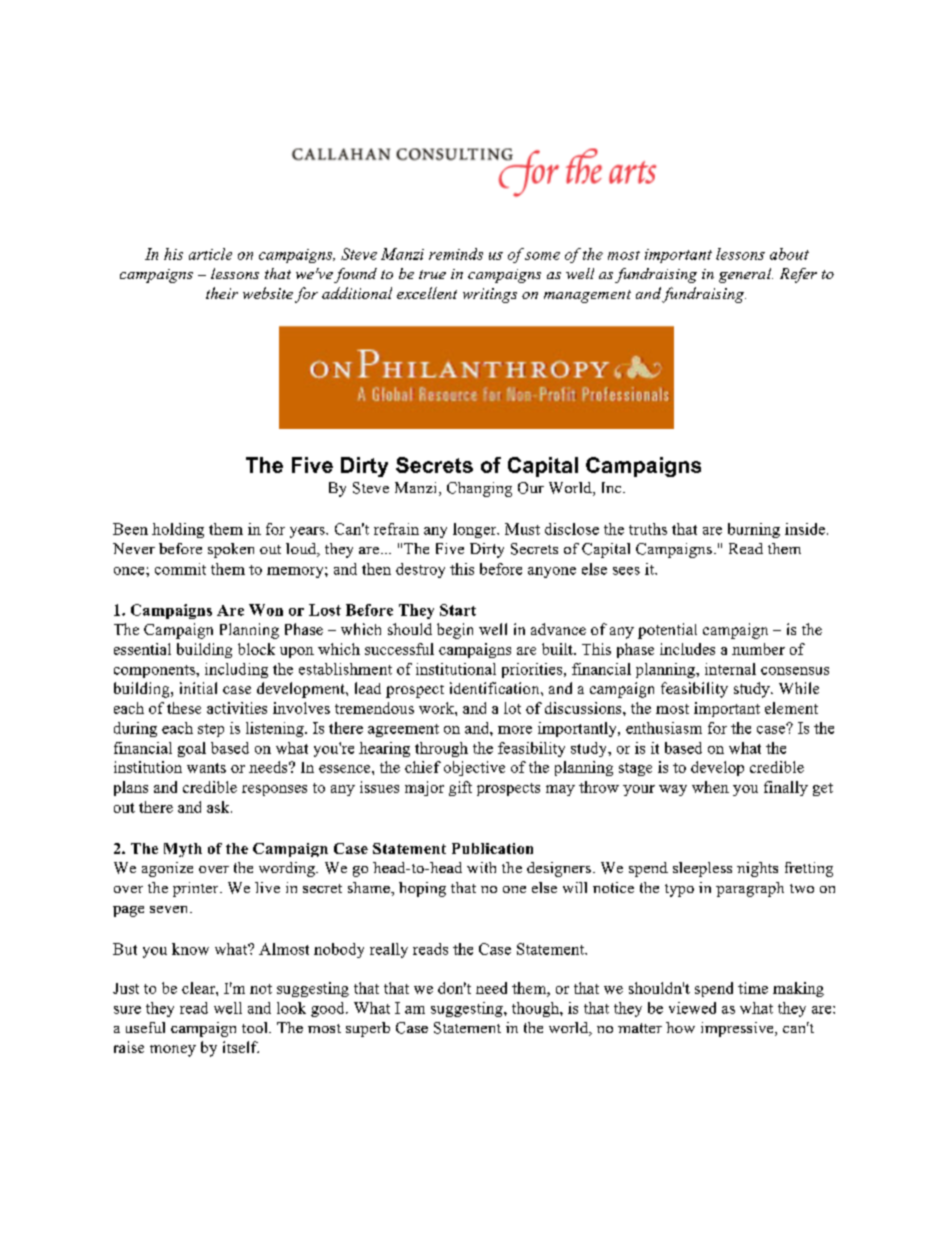 This screenshot has height=1233, width=952. What do you see at coordinates (236, 670) in the screenshot?
I see `including` at bounding box center [236, 670].
